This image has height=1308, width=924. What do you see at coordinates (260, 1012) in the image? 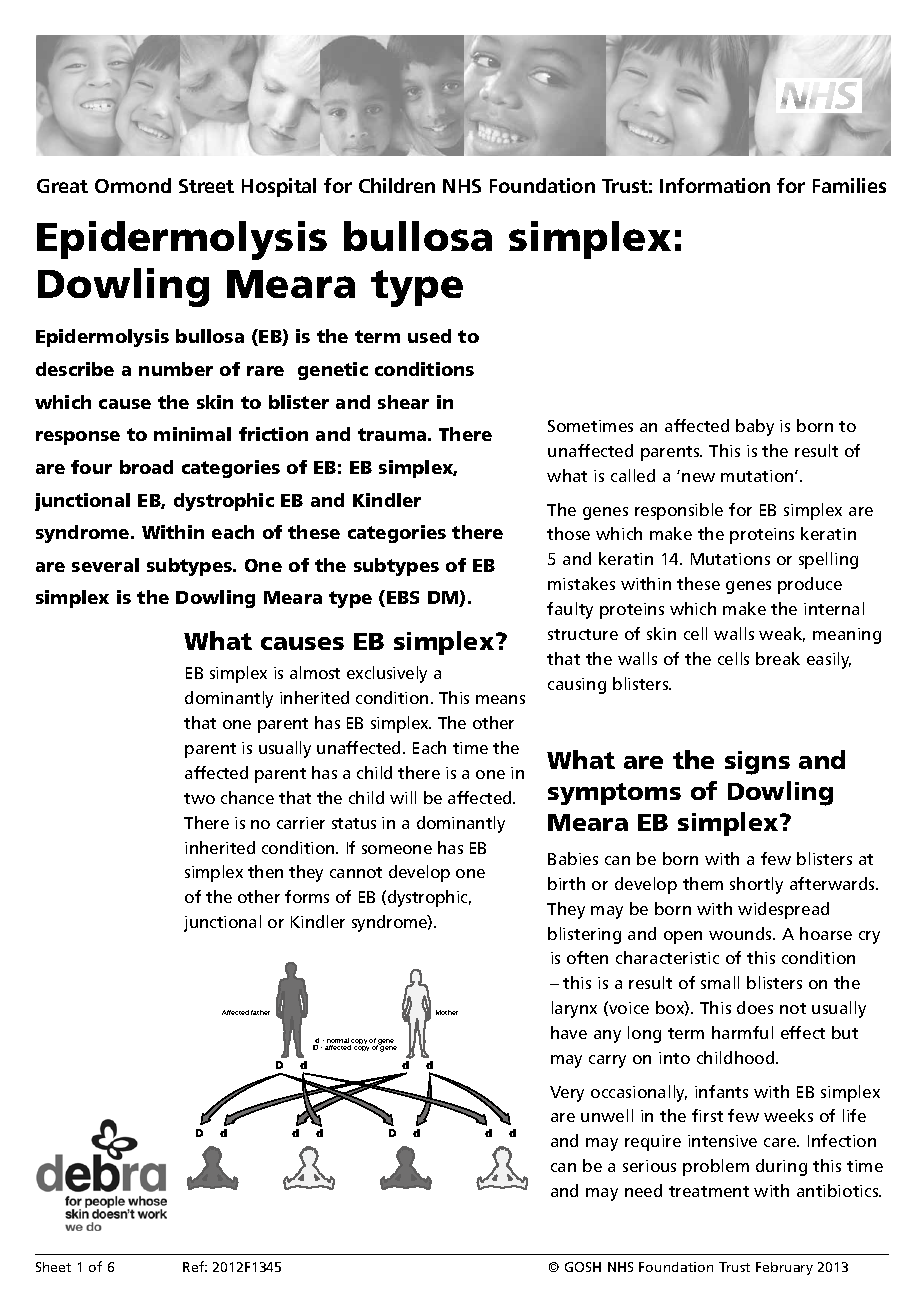
I see `father` at bounding box center [260, 1012].
